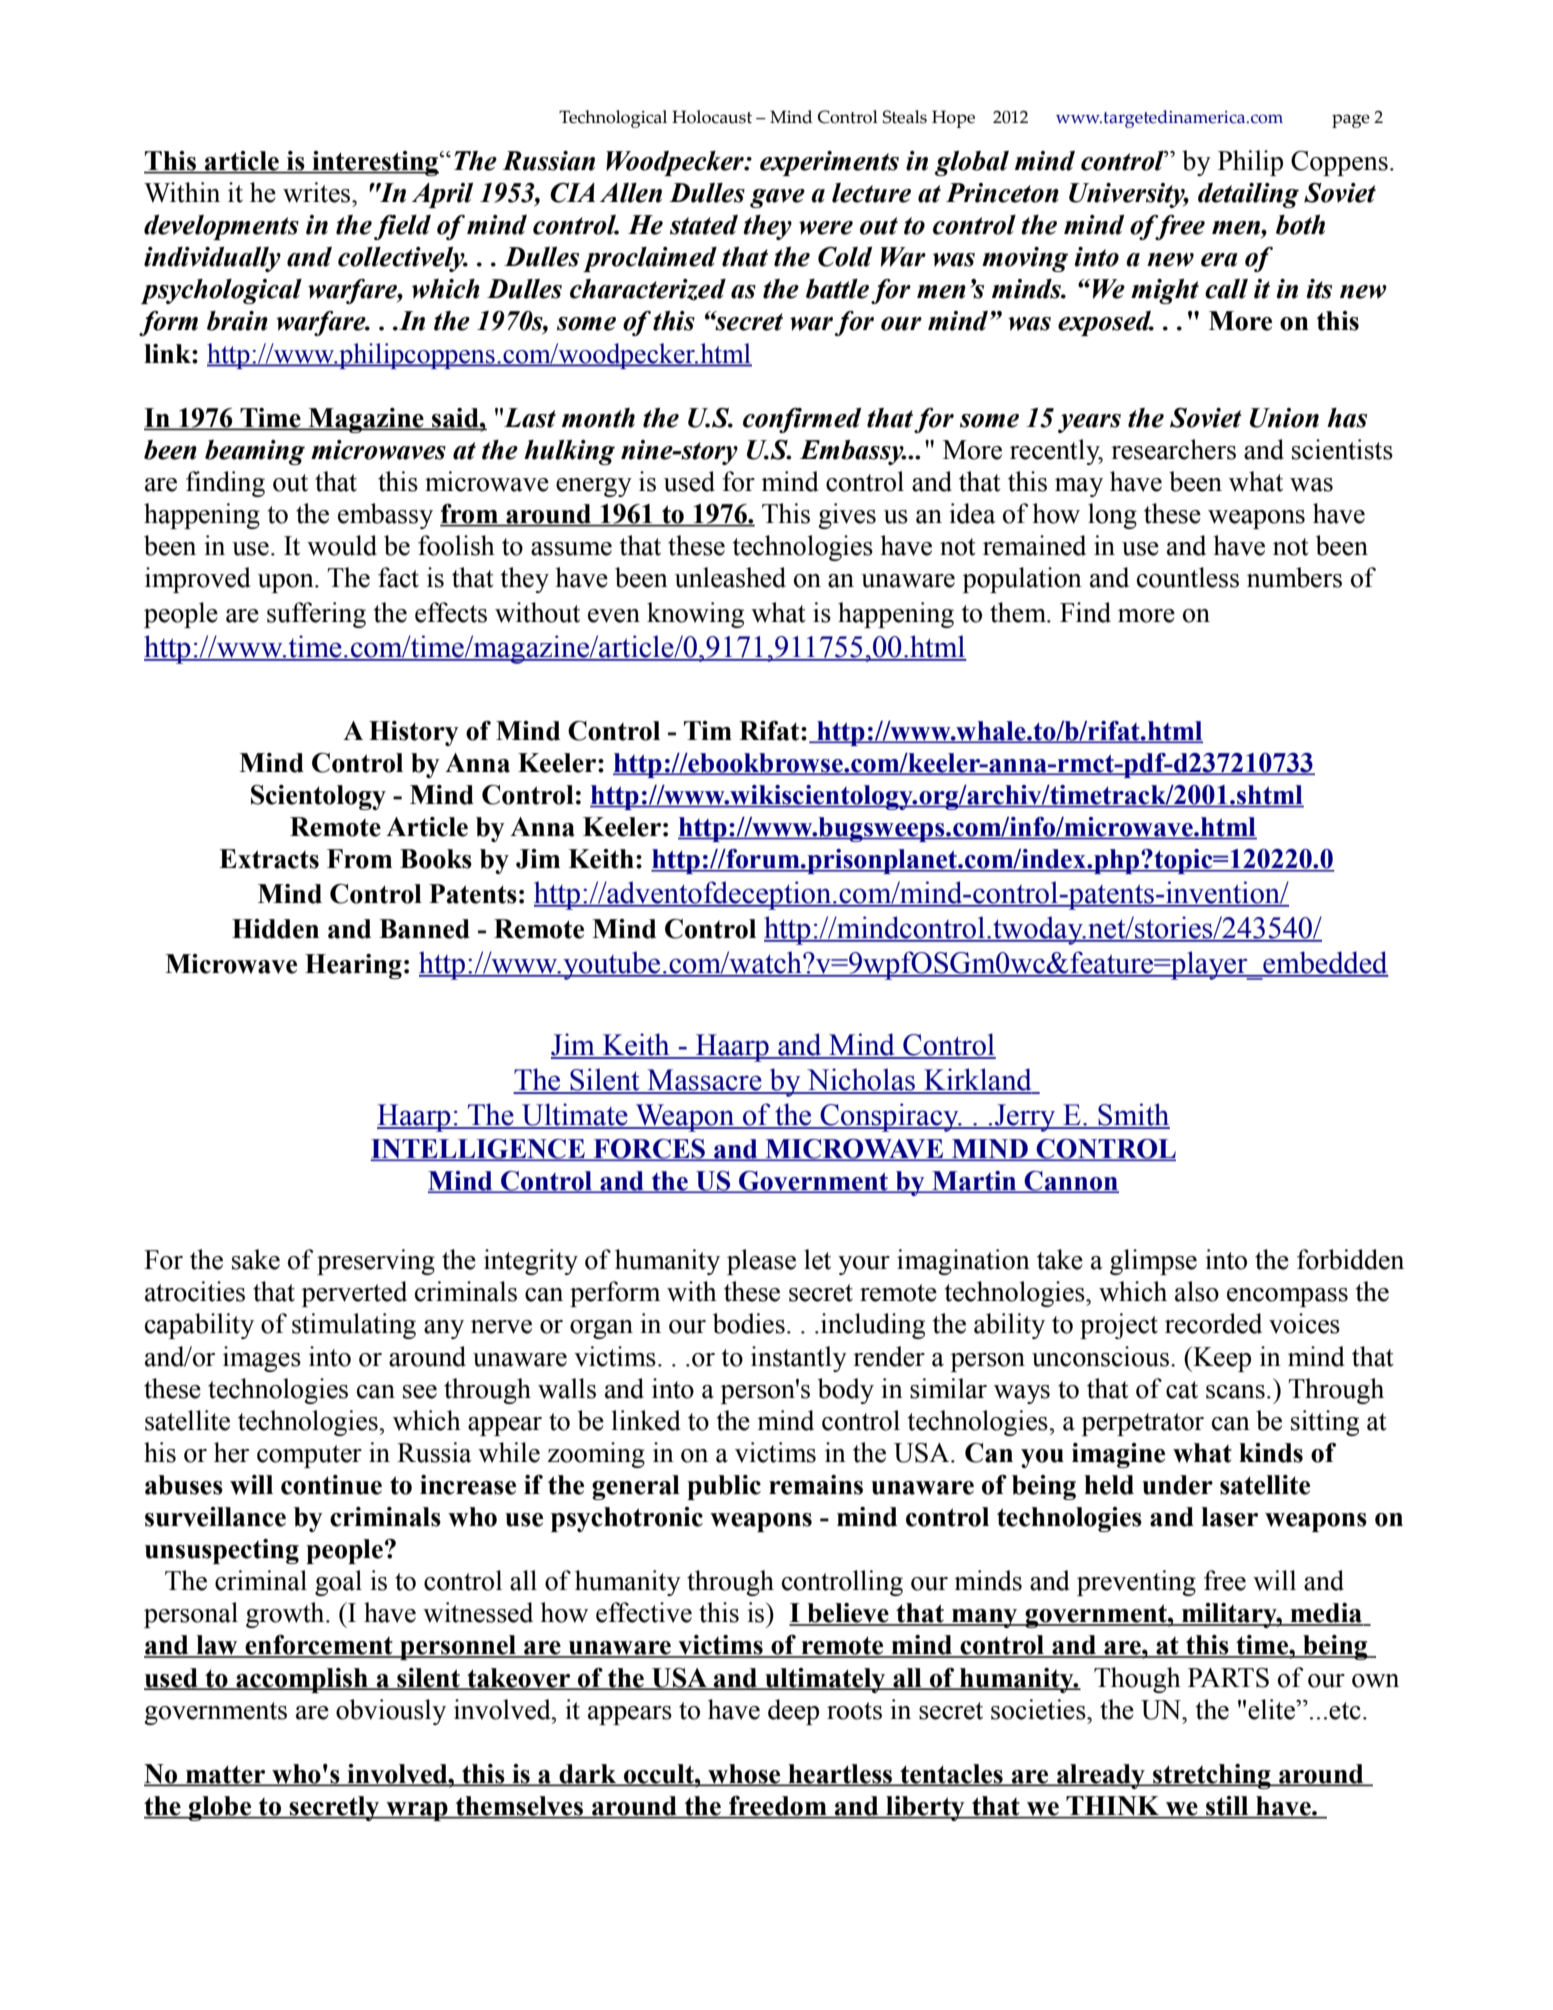 The height and width of the screenshot is (2010, 1553). What do you see at coordinates (777, 198) in the screenshot?
I see `gave` at bounding box center [777, 198].
